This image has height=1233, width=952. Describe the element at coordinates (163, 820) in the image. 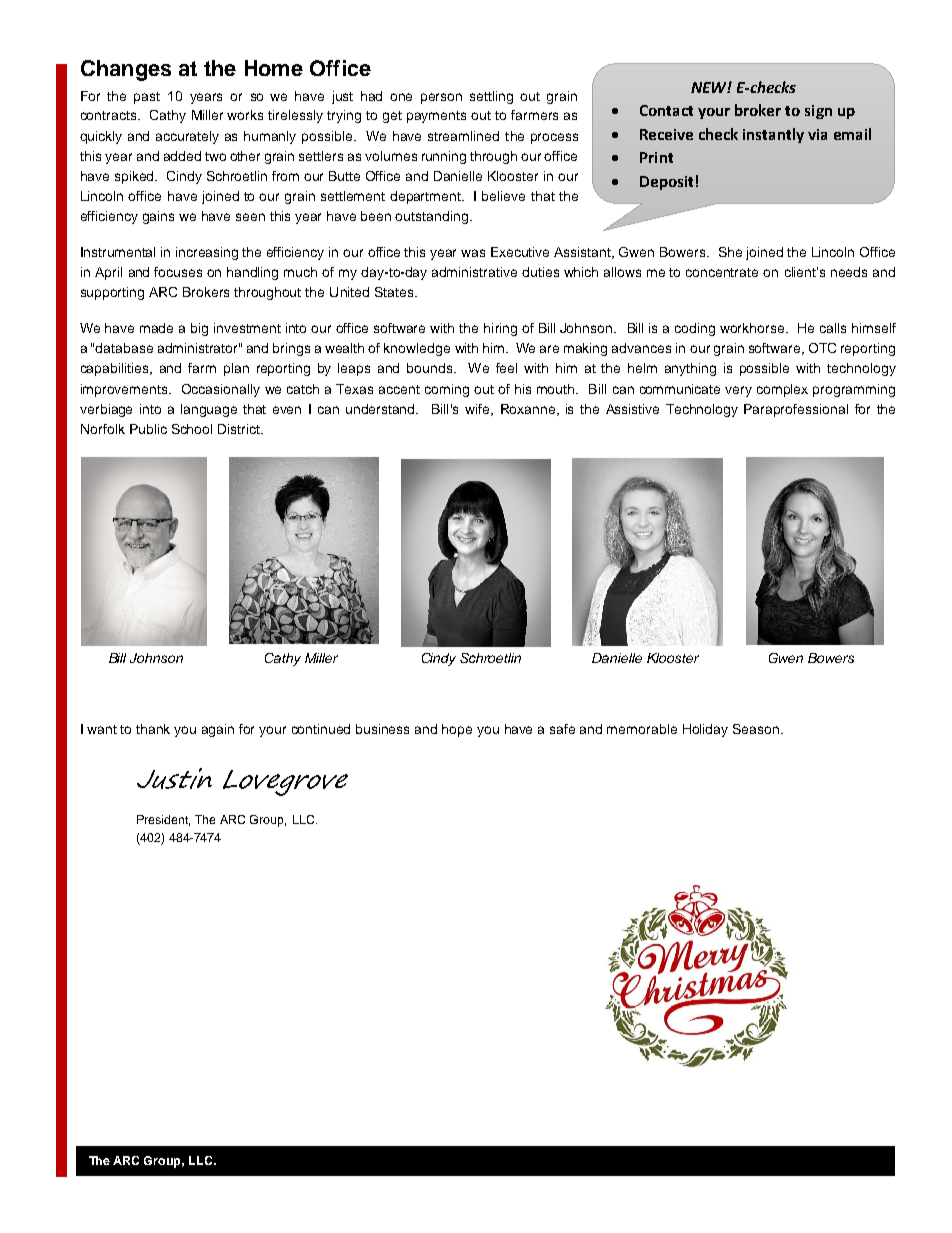

I see `President` at that location.
